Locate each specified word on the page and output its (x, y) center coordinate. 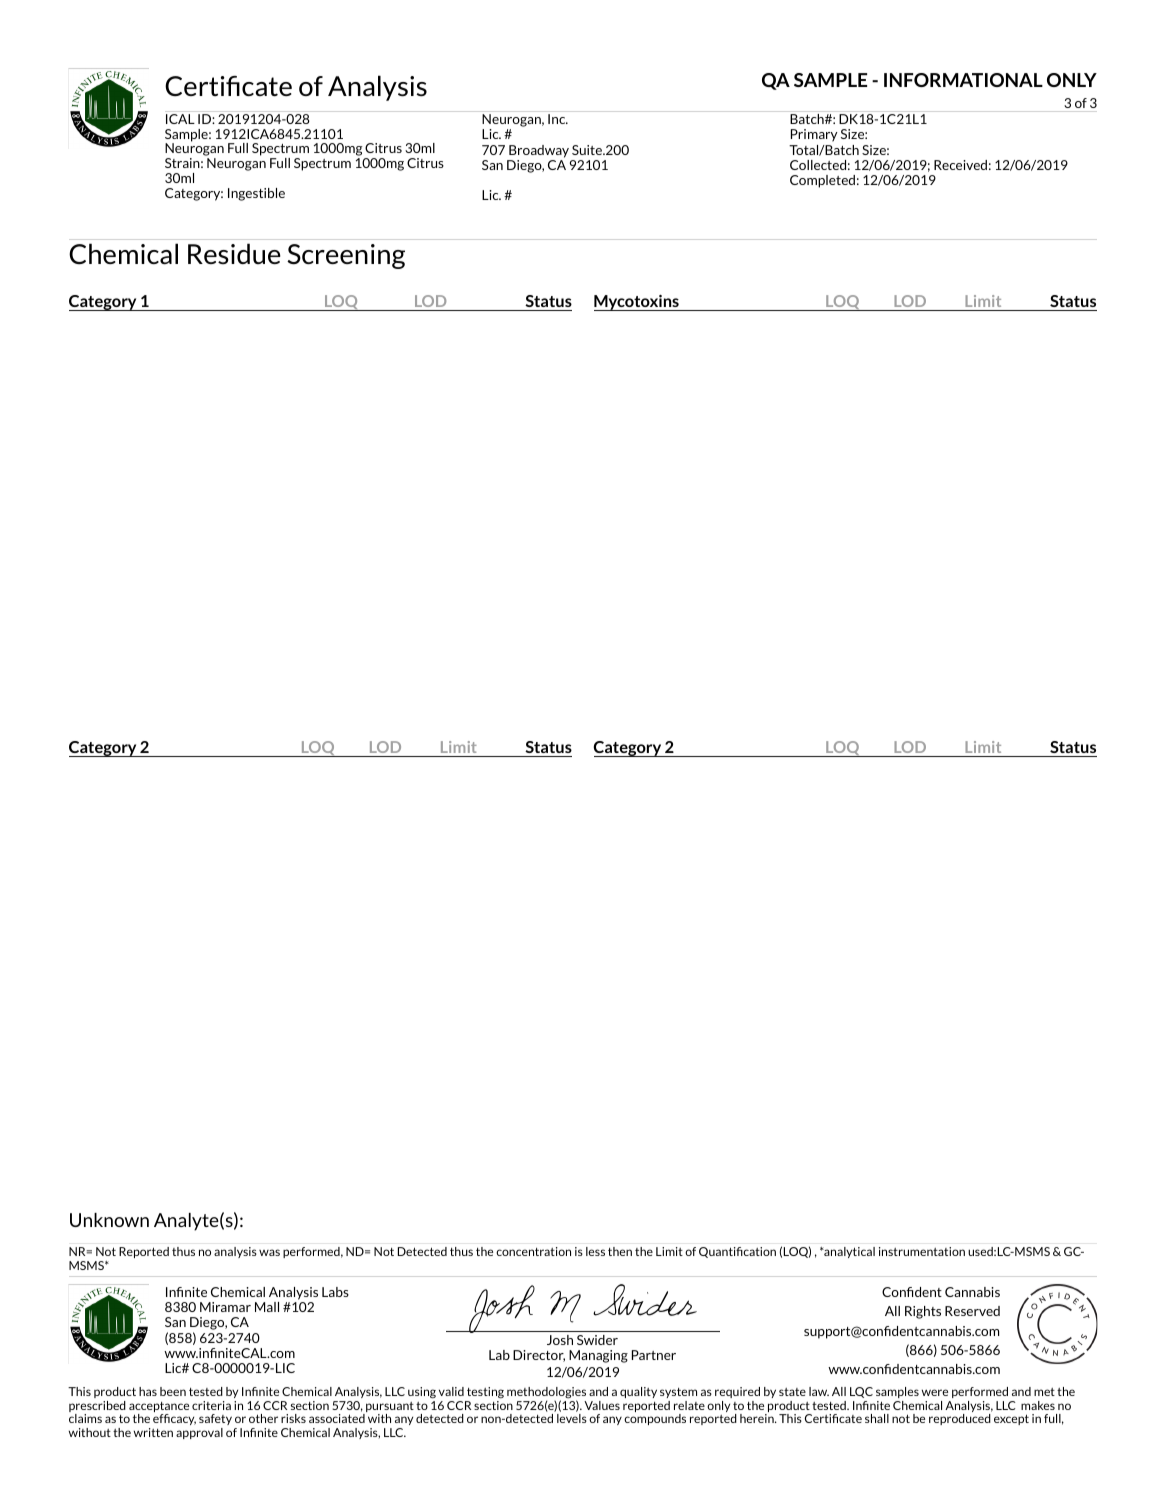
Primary (814, 135)
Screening (346, 256)
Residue (234, 253)
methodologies (546, 1394)
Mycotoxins (637, 303)
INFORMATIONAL (963, 80)
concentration (533, 1251)
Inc (558, 119)
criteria (211, 1405)
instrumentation (922, 1251)
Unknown (109, 1220)
